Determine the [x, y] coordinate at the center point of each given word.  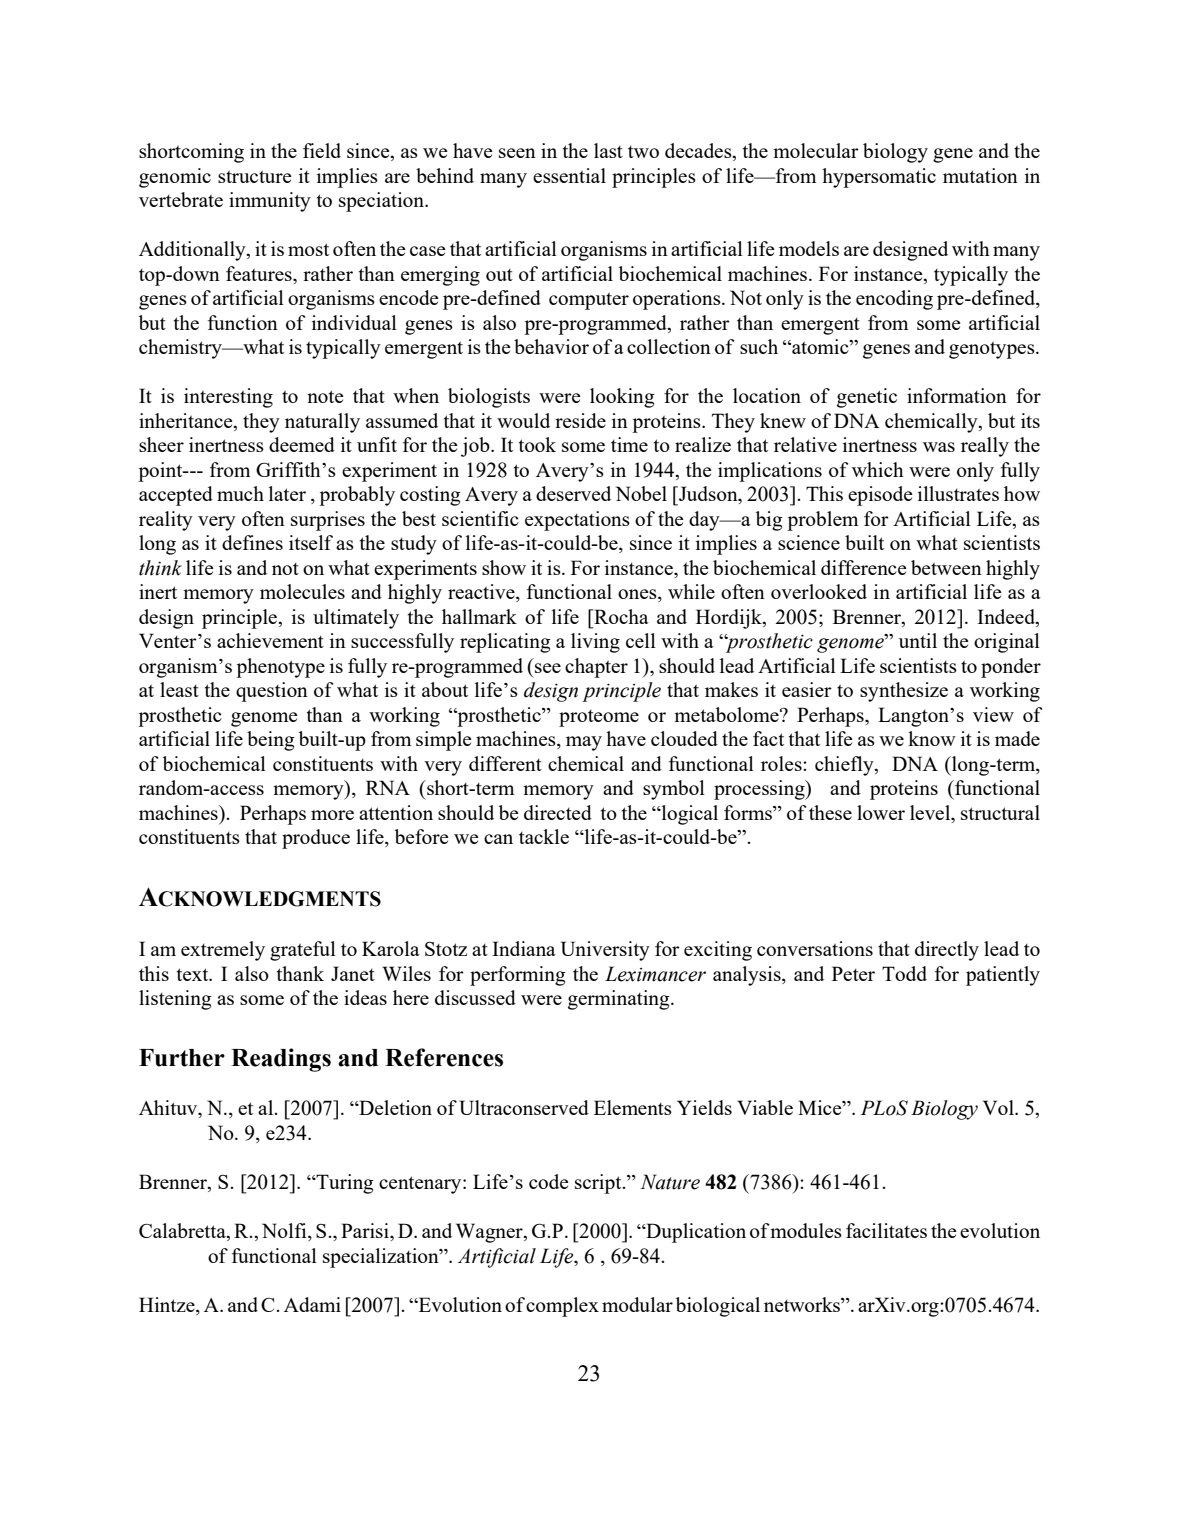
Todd [904, 973]
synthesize [904, 692]
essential [569, 175]
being [271, 741]
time [629, 444]
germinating [620, 1000]
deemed [302, 444]
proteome [599, 718]
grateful [303, 951]
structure [255, 177]
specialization [382, 1258]
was [939, 447]
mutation [980, 175]
